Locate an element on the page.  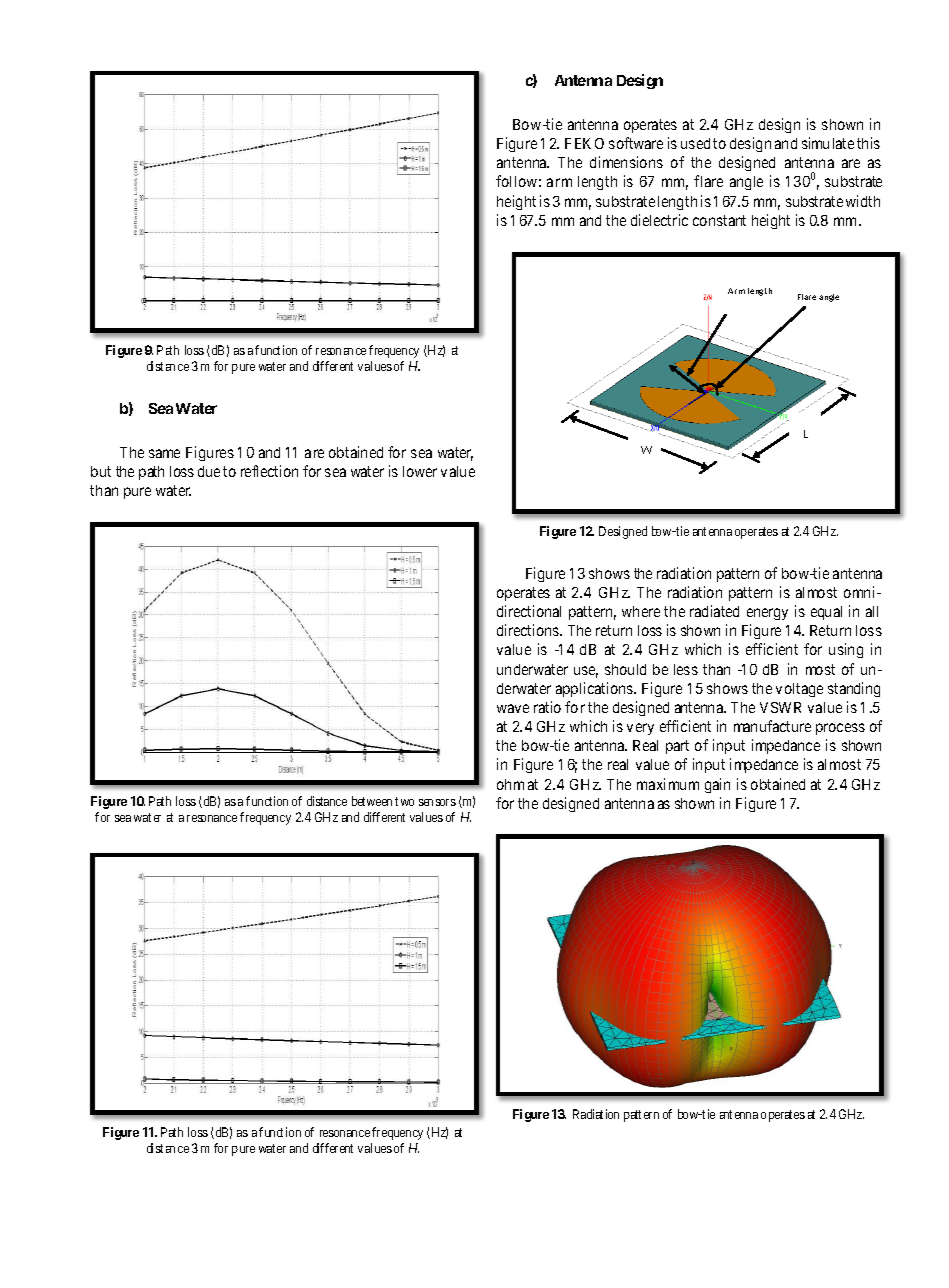
dimensions is located at coordinates (626, 162).
